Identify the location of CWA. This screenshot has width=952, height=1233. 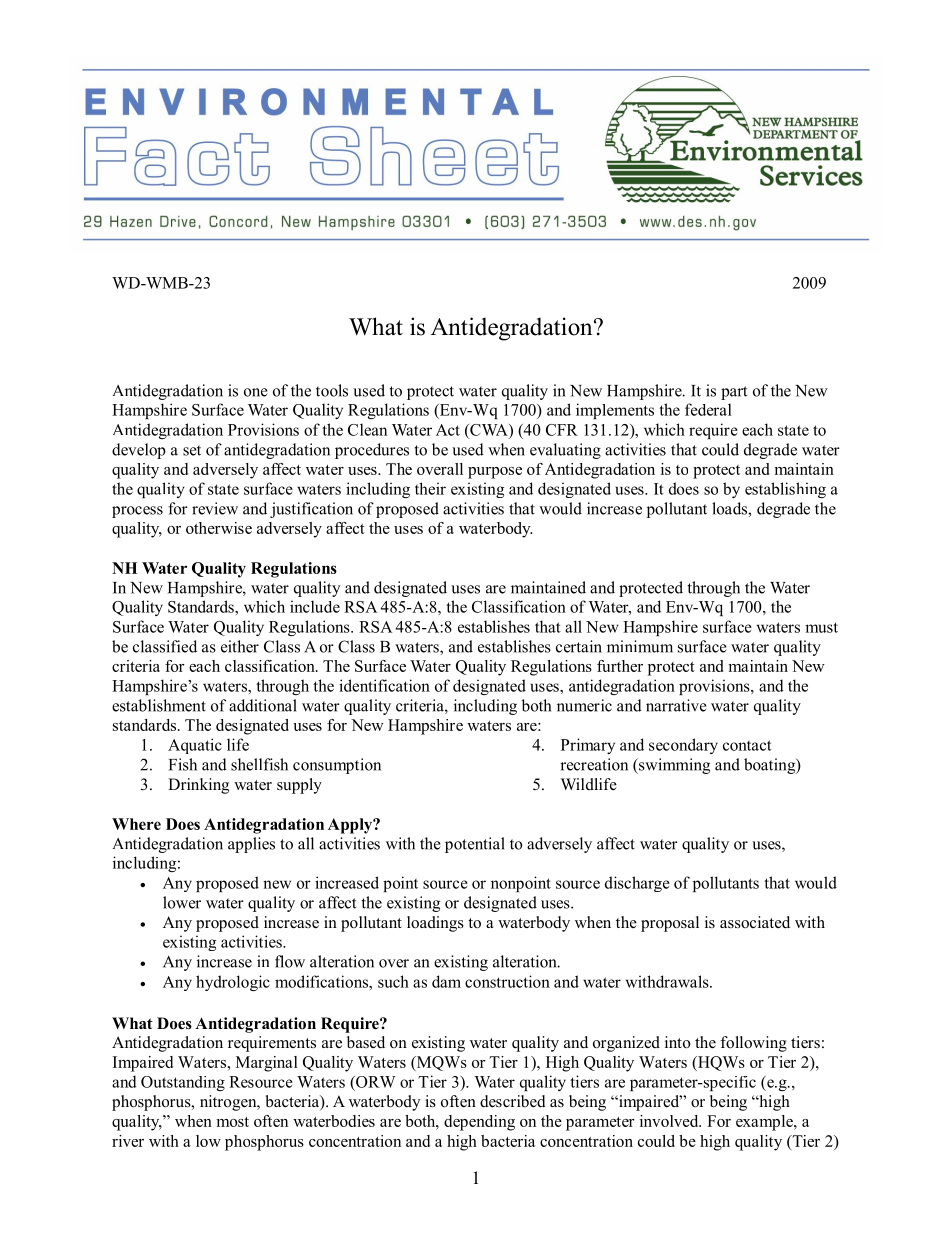
(489, 430).
